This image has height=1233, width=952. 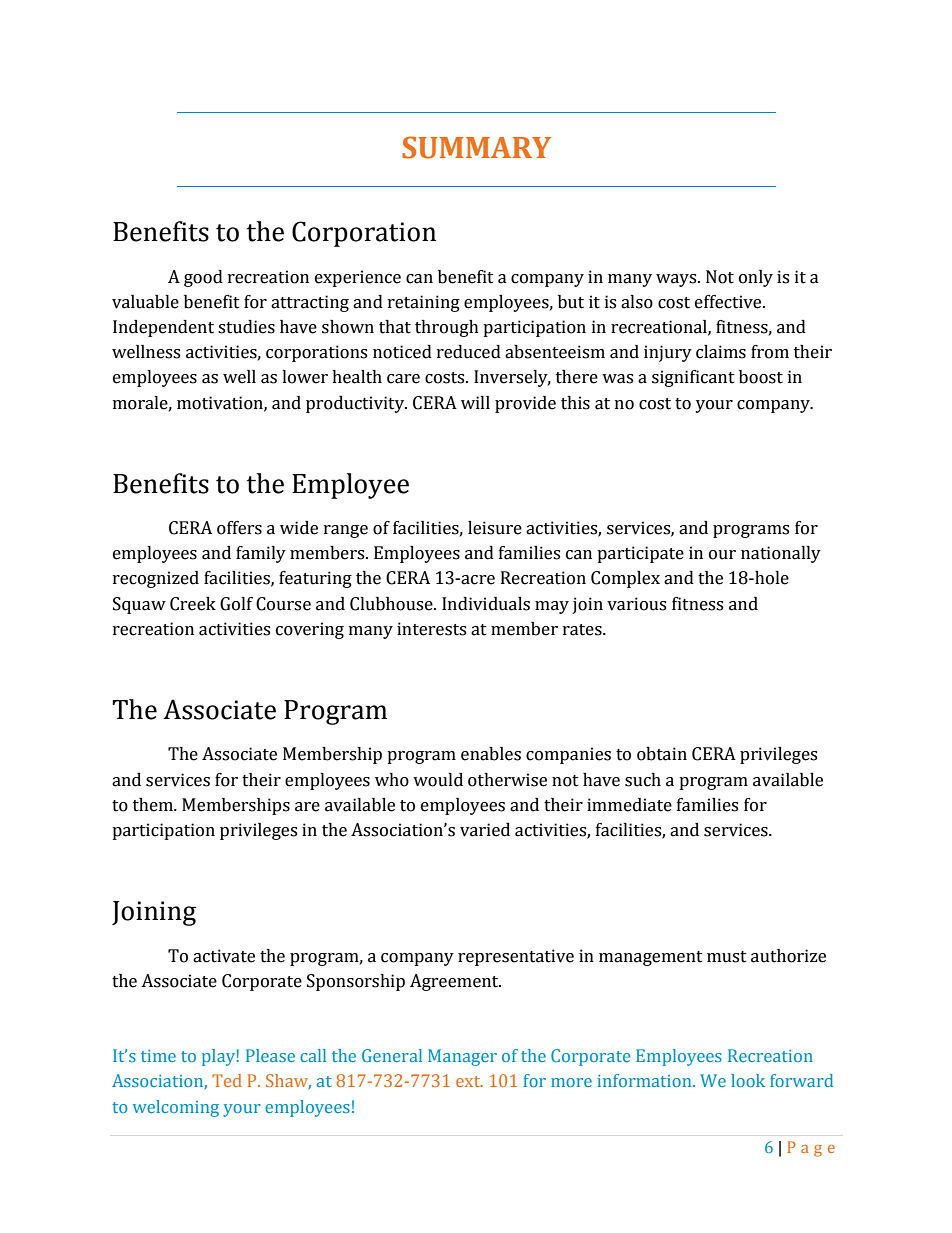 What do you see at coordinates (756, 278) in the image?
I see `only` at bounding box center [756, 278].
